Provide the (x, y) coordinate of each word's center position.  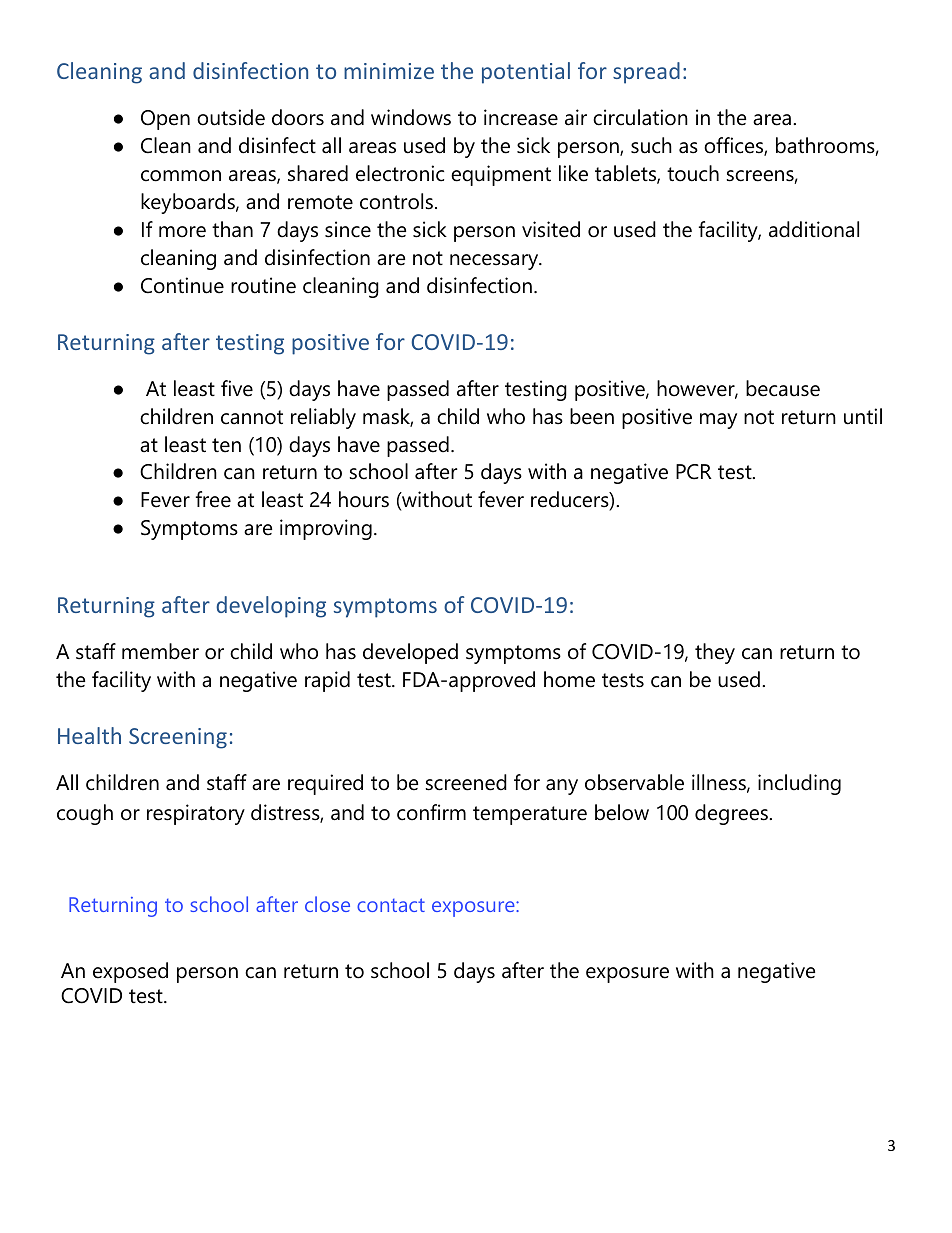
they (715, 653)
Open (165, 120)
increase (521, 117)
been (592, 416)
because (783, 388)
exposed (130, 972)
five (237, 388)
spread (646, 73)
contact (391, 905)
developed (410, 653)
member (160, 651)
